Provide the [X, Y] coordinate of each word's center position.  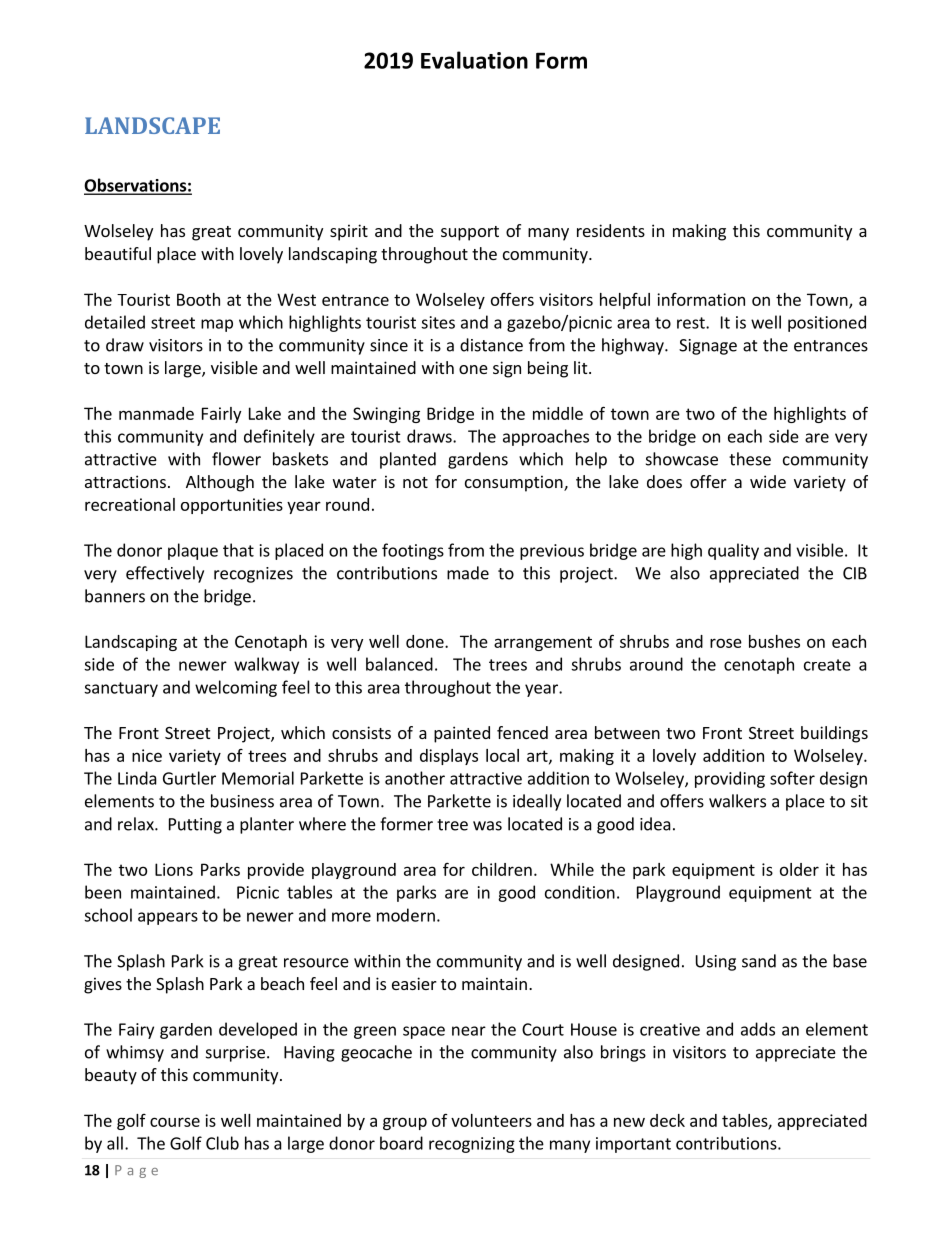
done [426, 641]
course [175, 1122]
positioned [827, 323]
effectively [165, 574]
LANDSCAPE [152, 125]
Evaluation [474, 60]
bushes [774, 641]
